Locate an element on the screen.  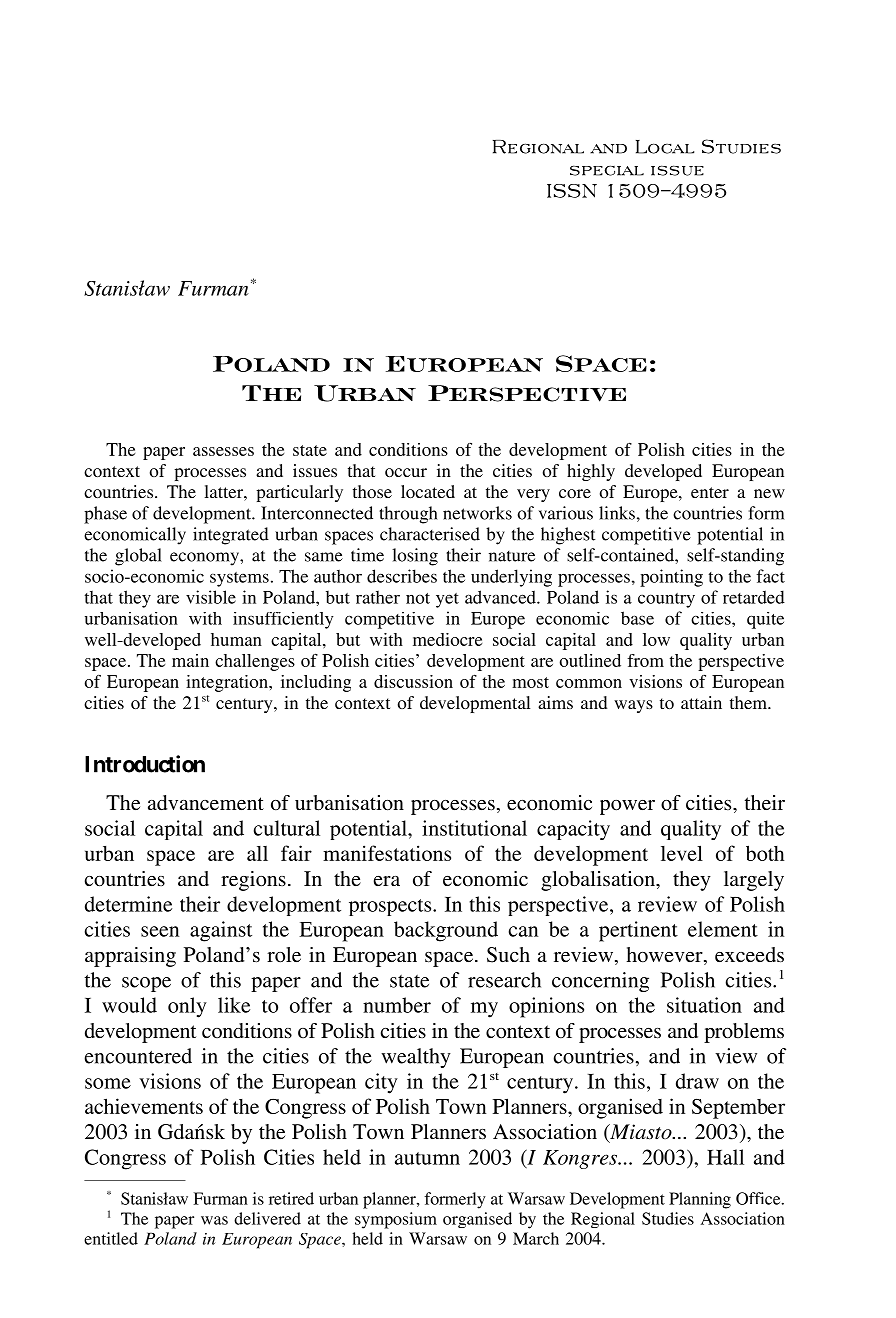
yet is located at coordinates (447, 600).
